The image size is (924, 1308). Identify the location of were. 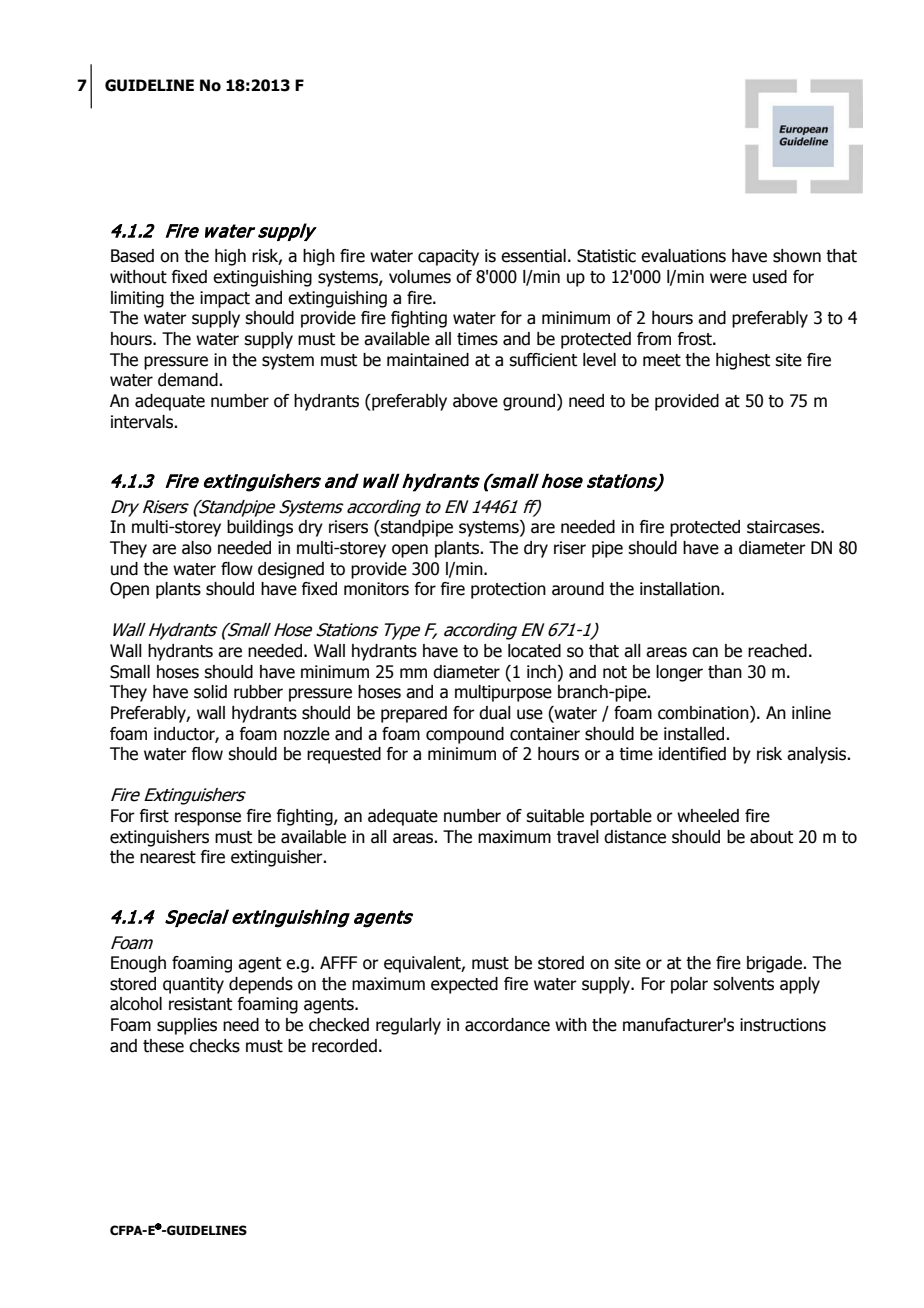
(728, 278).
